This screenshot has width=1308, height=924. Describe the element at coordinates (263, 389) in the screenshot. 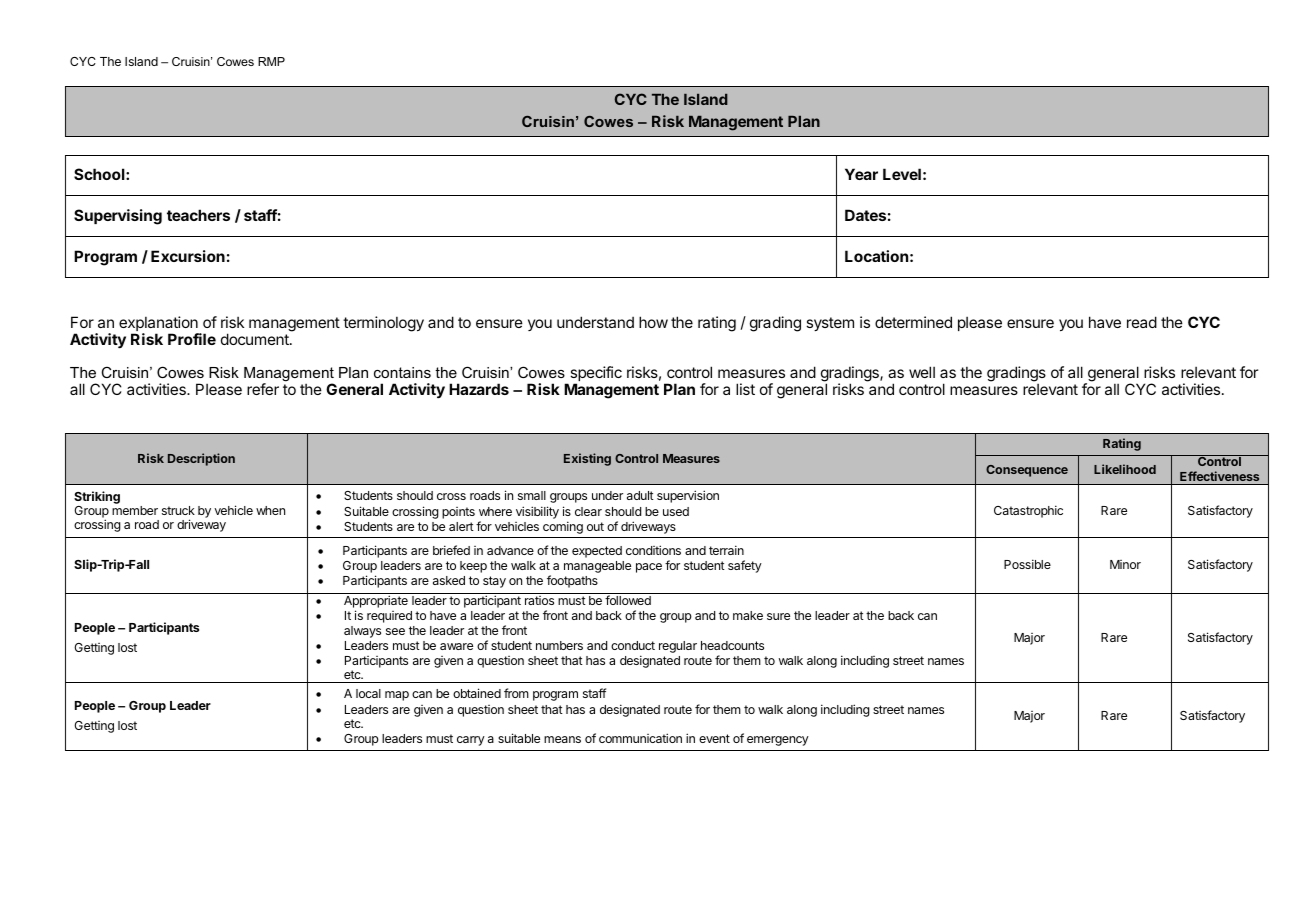

I see `refer` at that location.
